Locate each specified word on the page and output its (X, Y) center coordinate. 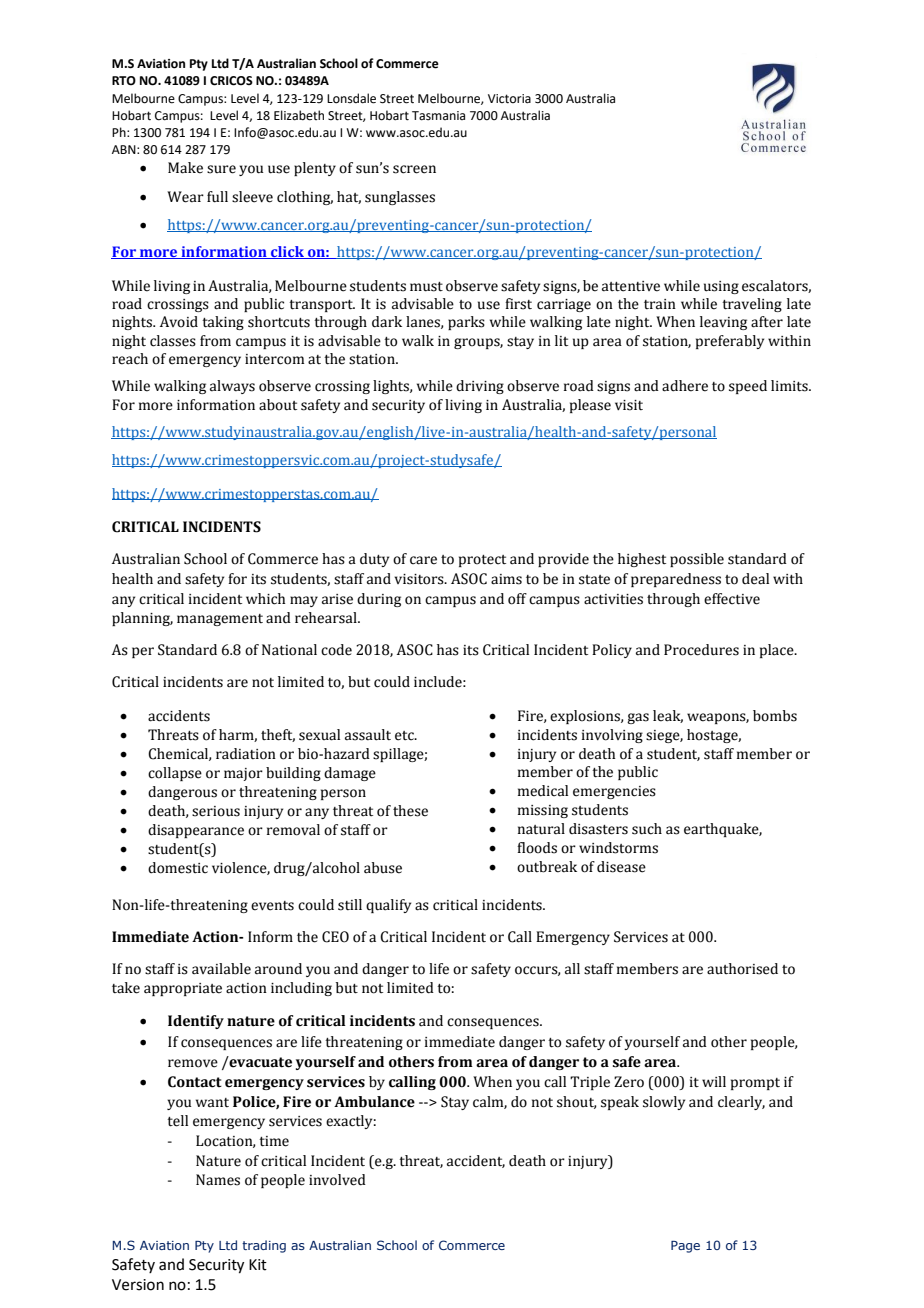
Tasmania (438, 116)
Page (685, 1247)
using (721, 287)
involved (337, 1180)
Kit (258, 1265)
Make (185, 168)
